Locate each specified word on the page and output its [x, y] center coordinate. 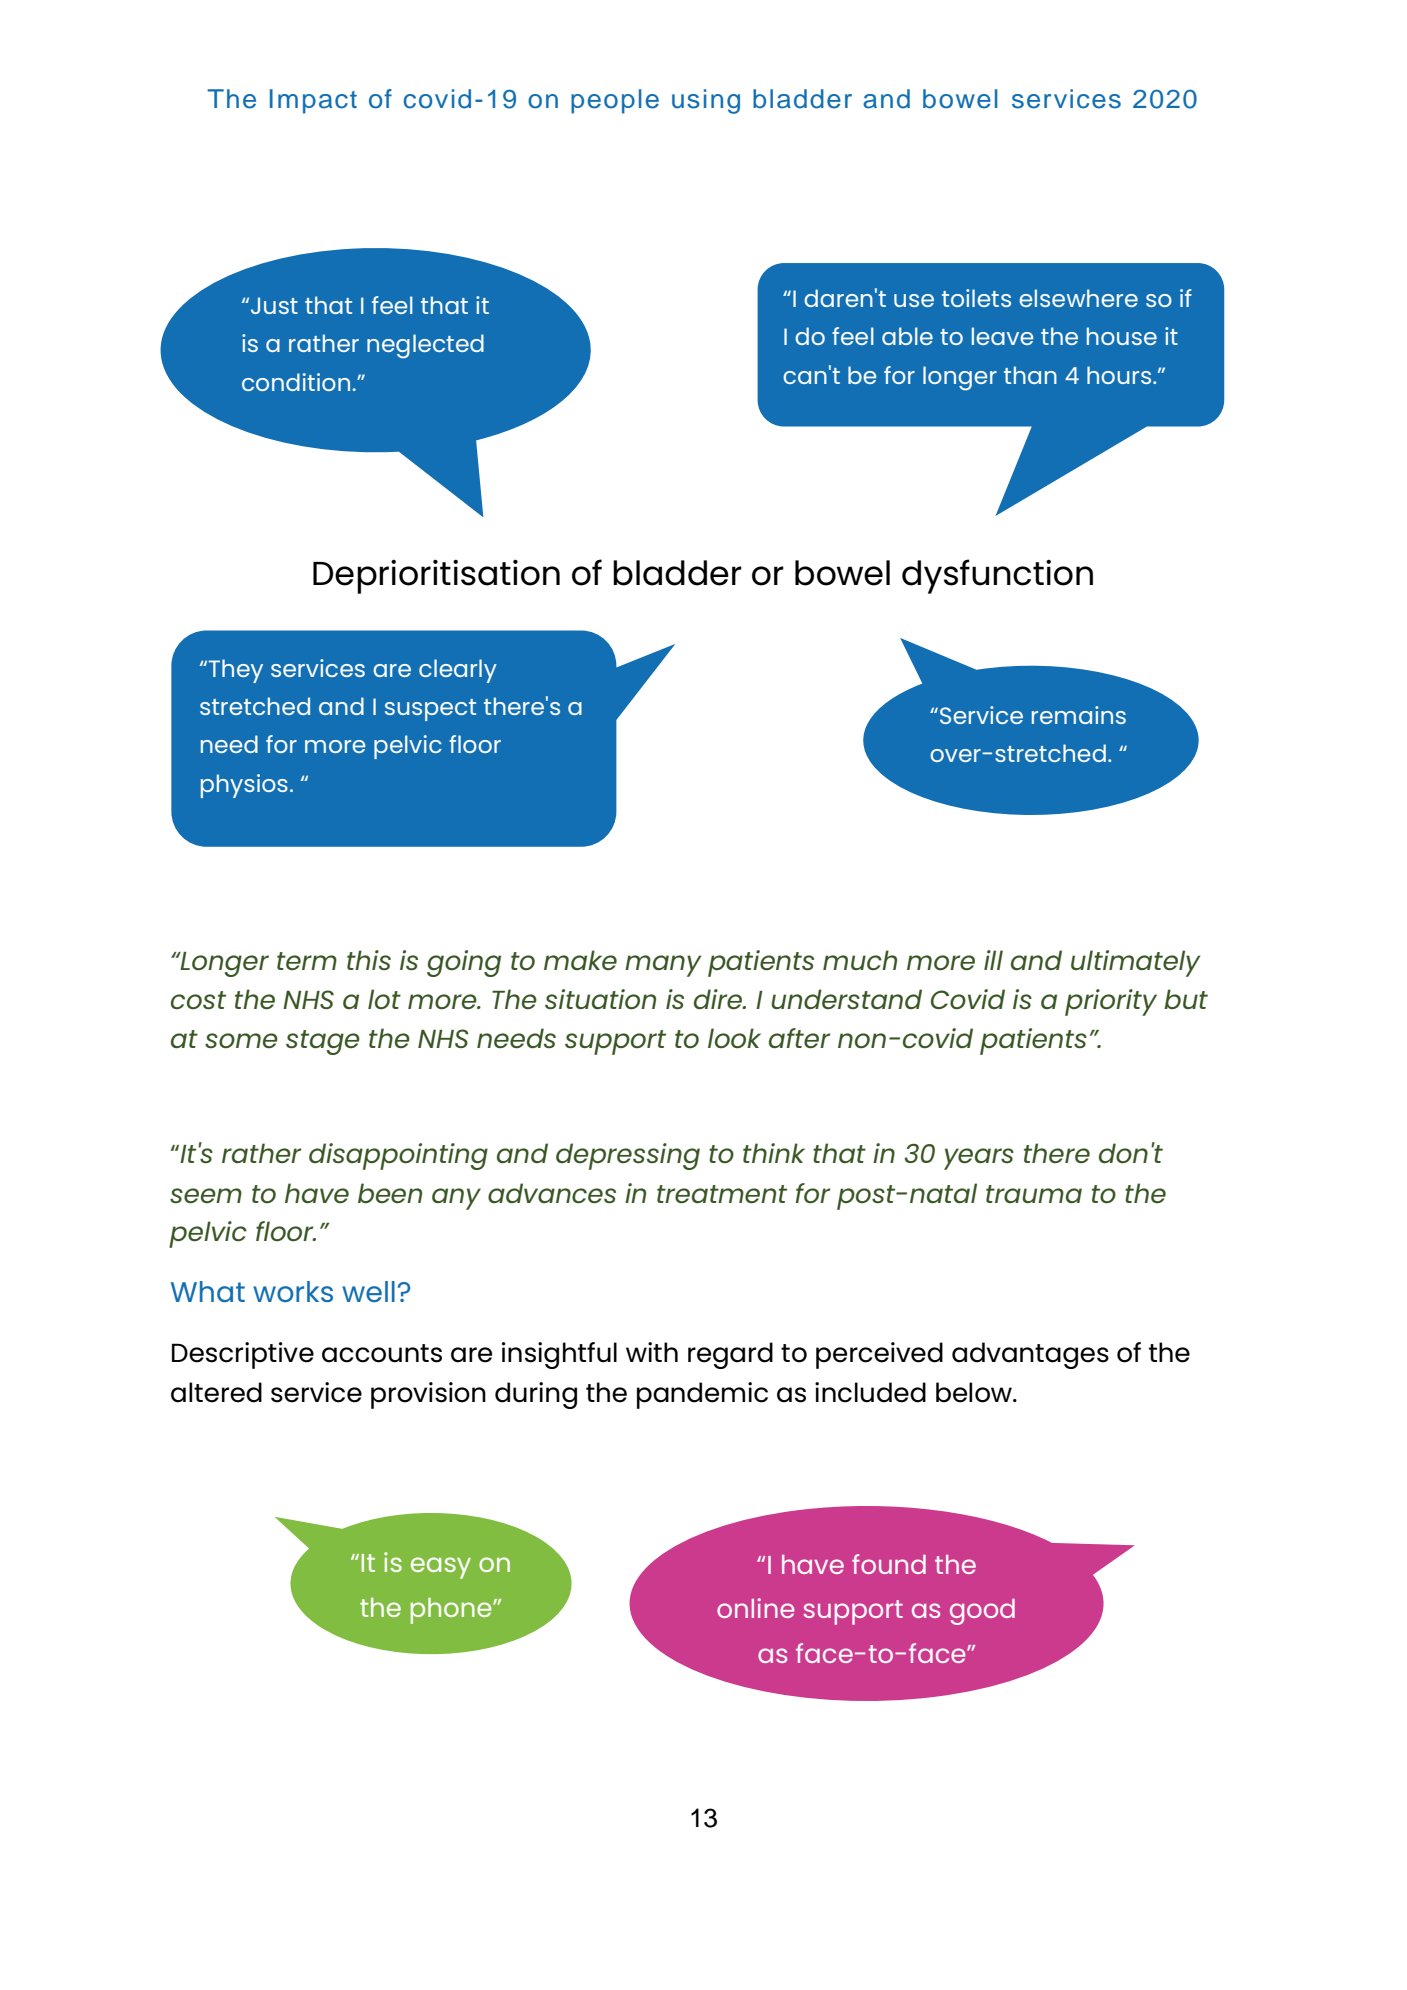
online [755, 1608]
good [982, 1612]
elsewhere [1078, 298]
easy [441, 1568]
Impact [313, 101]
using [706, 101]
